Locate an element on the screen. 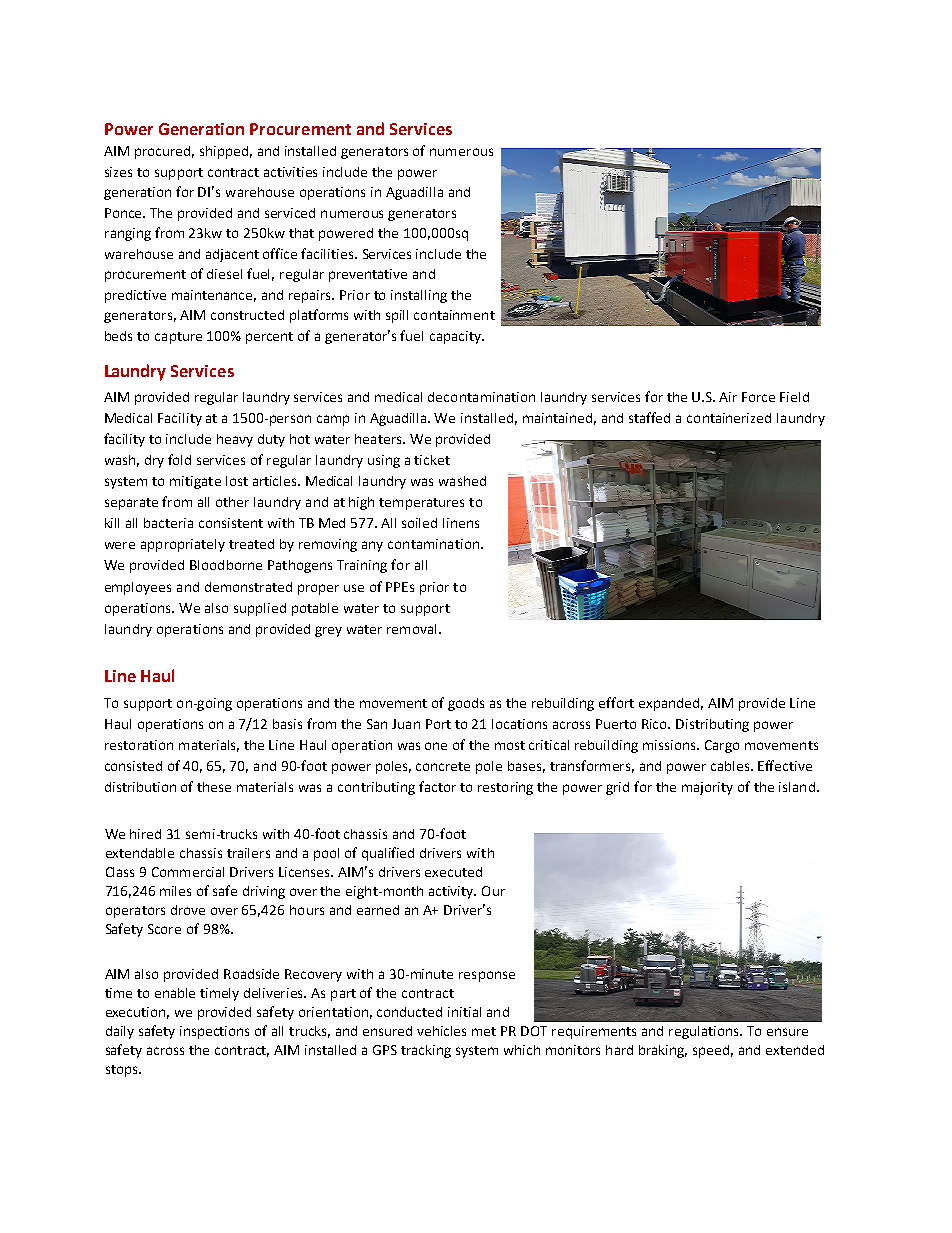  containerized is located at coordinates (729, 418).
